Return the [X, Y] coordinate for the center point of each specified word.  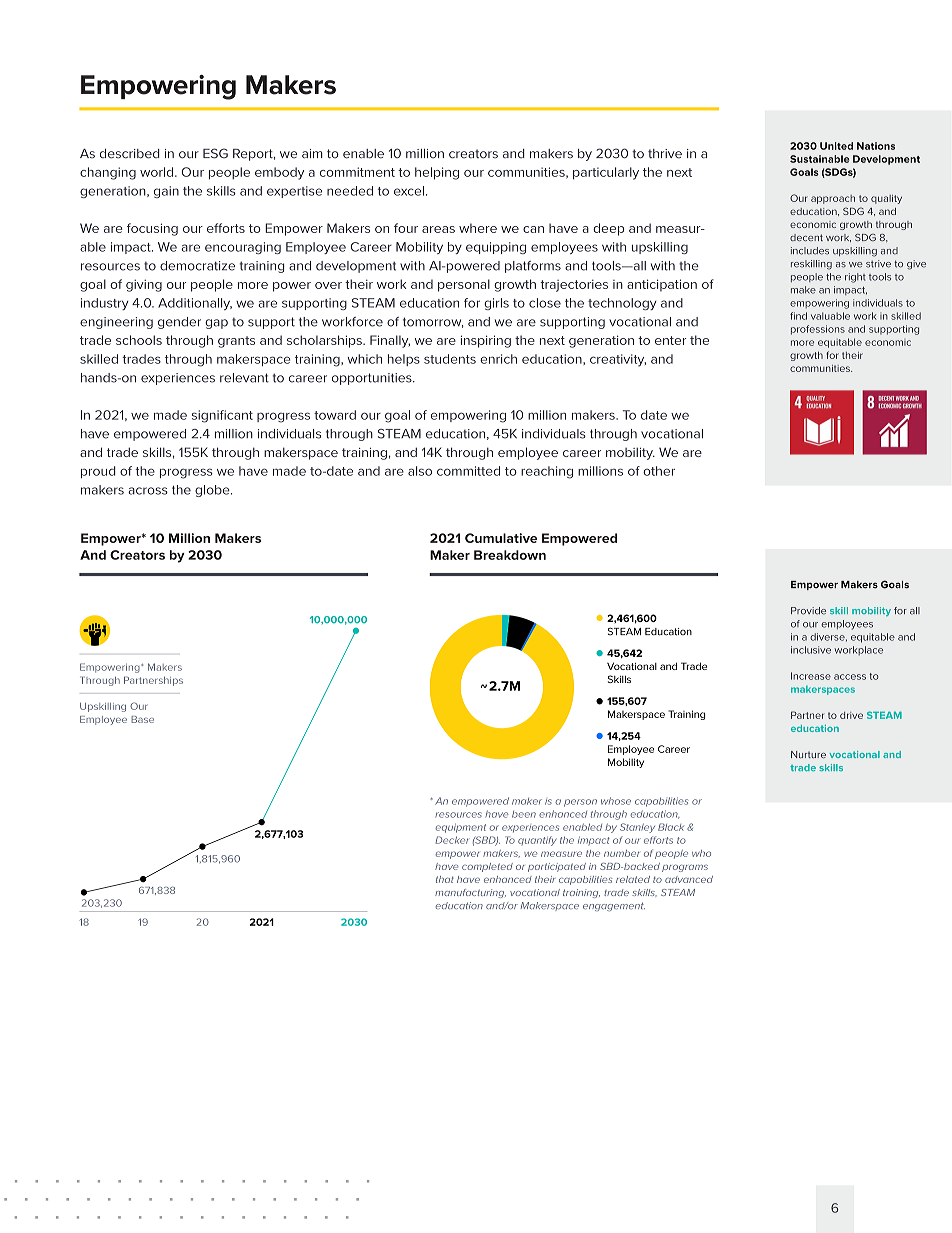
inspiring [486, 341]
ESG [215, 153]
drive [851, 715]
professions [818, 330]
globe [213, 491]
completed [487, 867]
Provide [808, 611]
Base [142, 719]
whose [616, 801]
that [445, 879]
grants [236, 342]
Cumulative [501, 538]
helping [437, 173]
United [836, 146]
